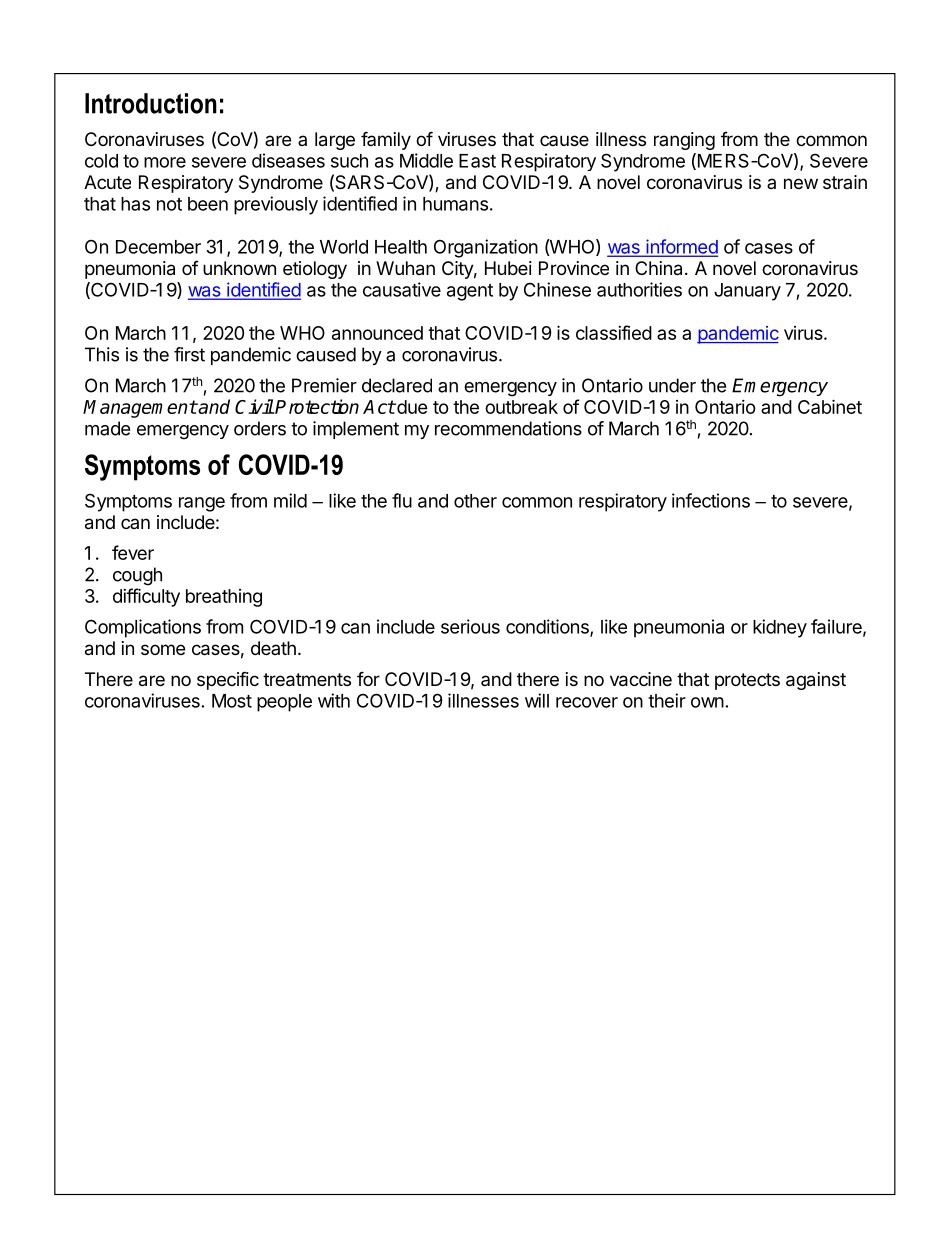 The width and height of the image is (952, 1233). I want to click on Management, so click(140, 409).
